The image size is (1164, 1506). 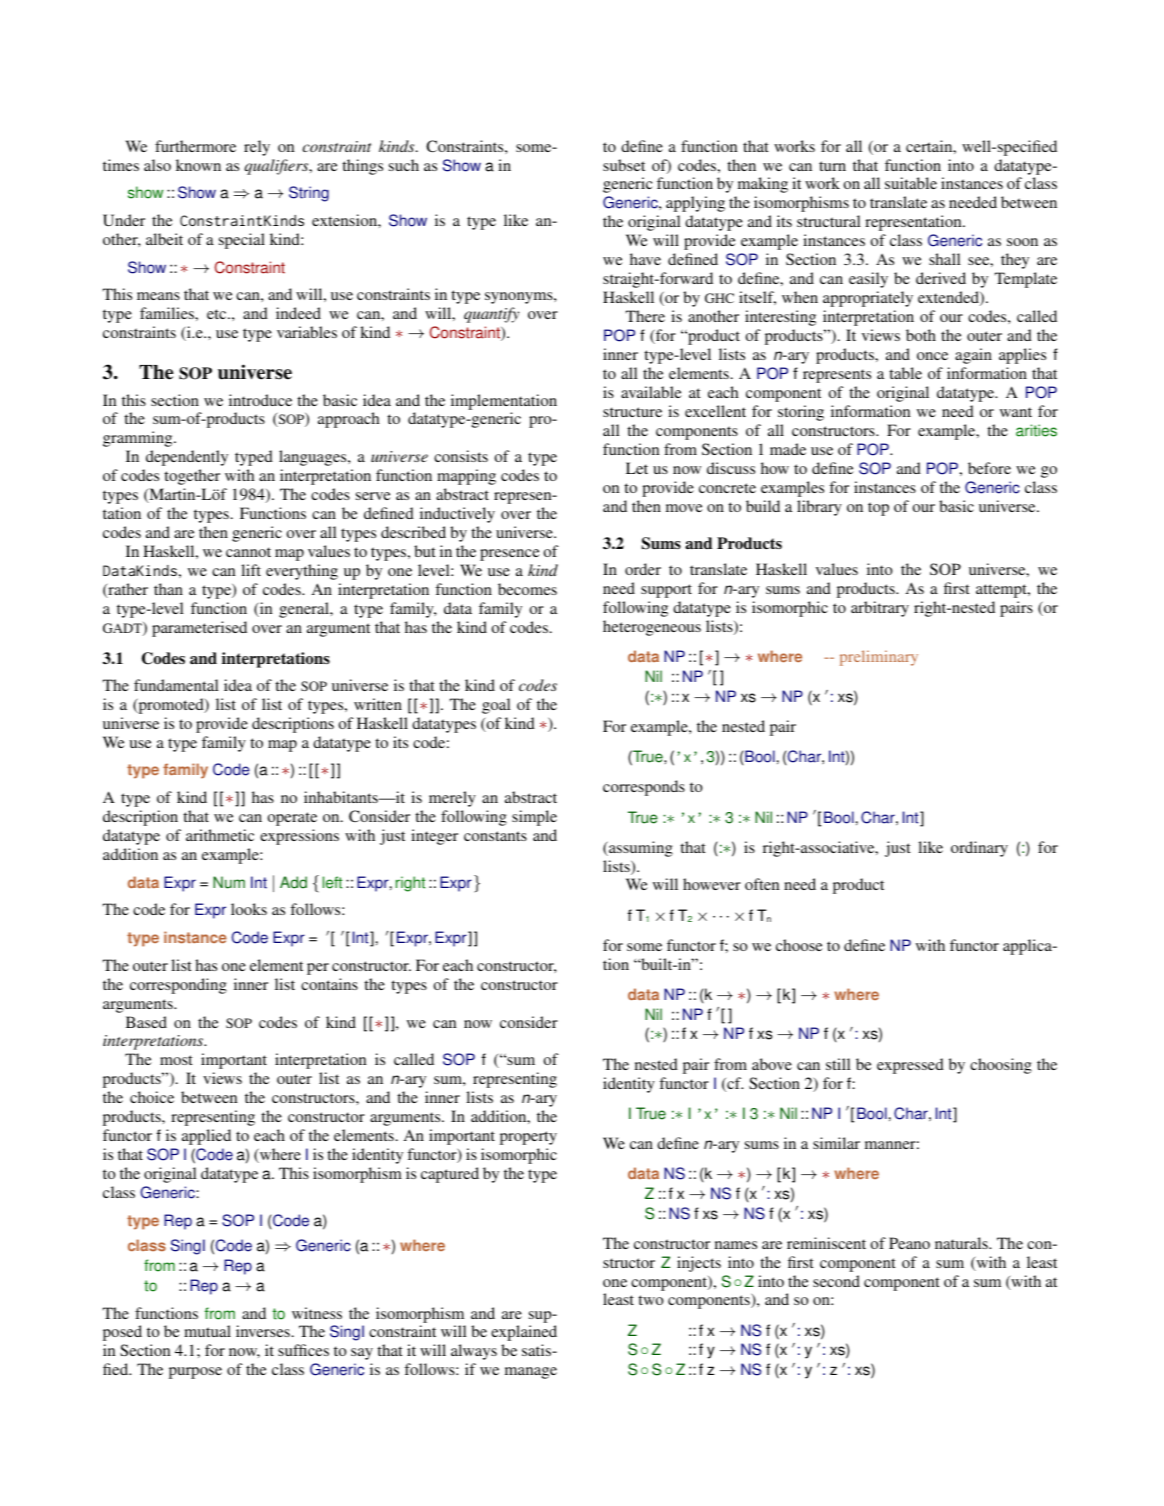 I want to click on second, so click(x=836, y=1281).
